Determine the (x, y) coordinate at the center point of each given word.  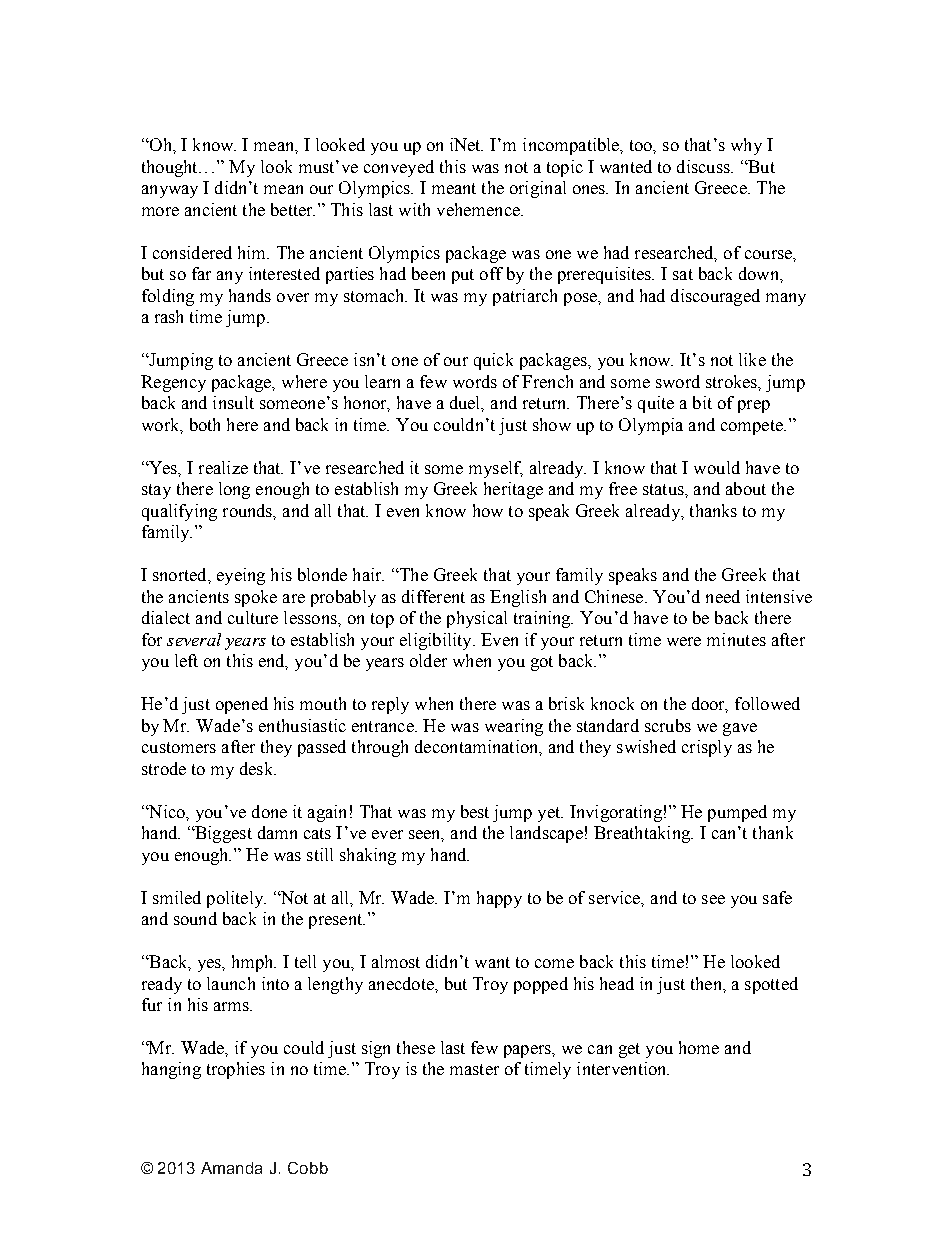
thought (171, 168)
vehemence (479, 209)
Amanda (231, 1168)
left (186, 660)
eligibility (437, 641)
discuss (704, 166)
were (684, 641)
